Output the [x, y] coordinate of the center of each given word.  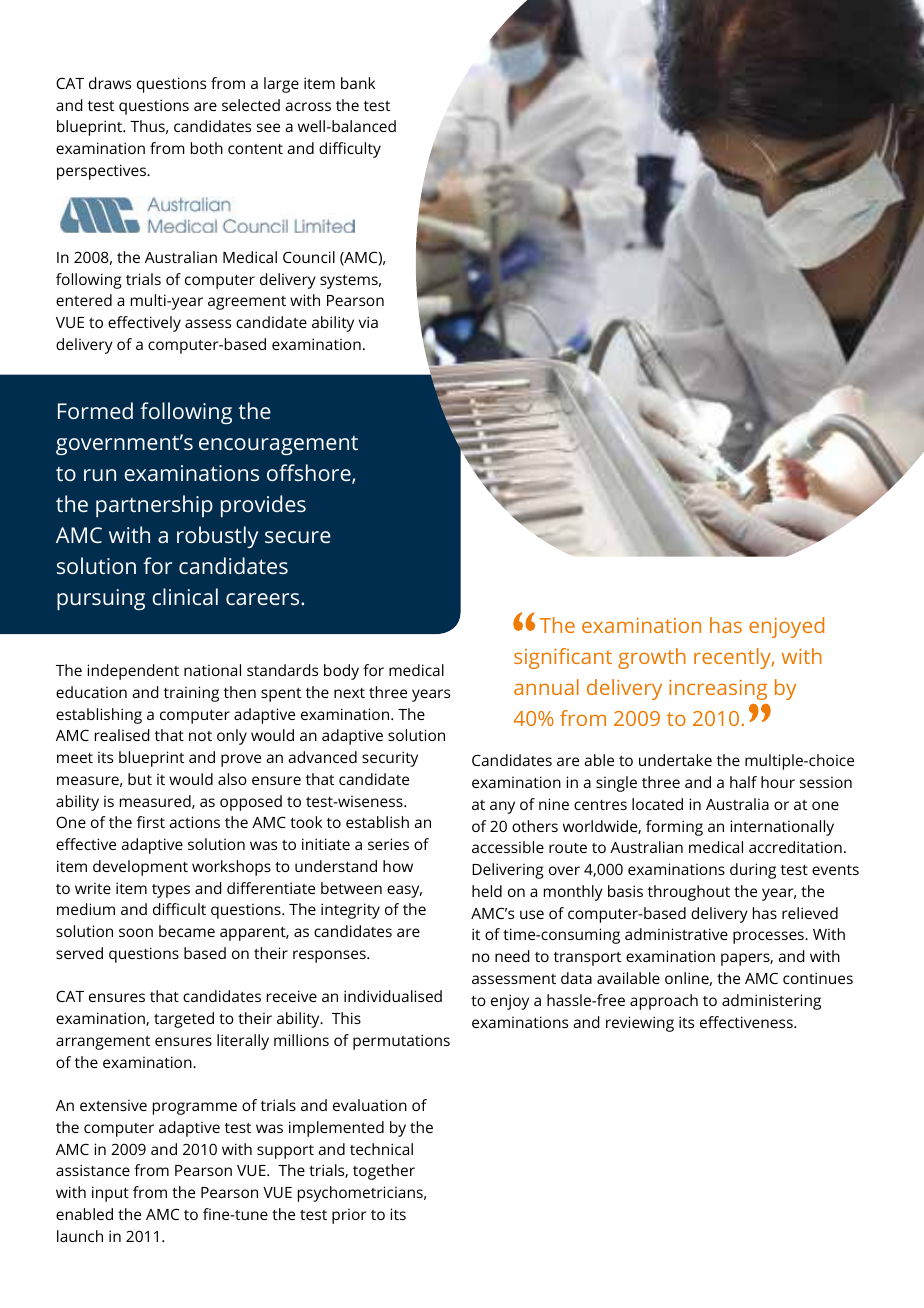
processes [769, 937]
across [308, 106]
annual [546, 687]
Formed [95, 410]
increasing [718, 690]
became [187, 931]
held [487, 891]
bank [358, 83]
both [207, 148]
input [110, 1194]
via [368, 322]
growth [652, 658]
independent [133, 672]
